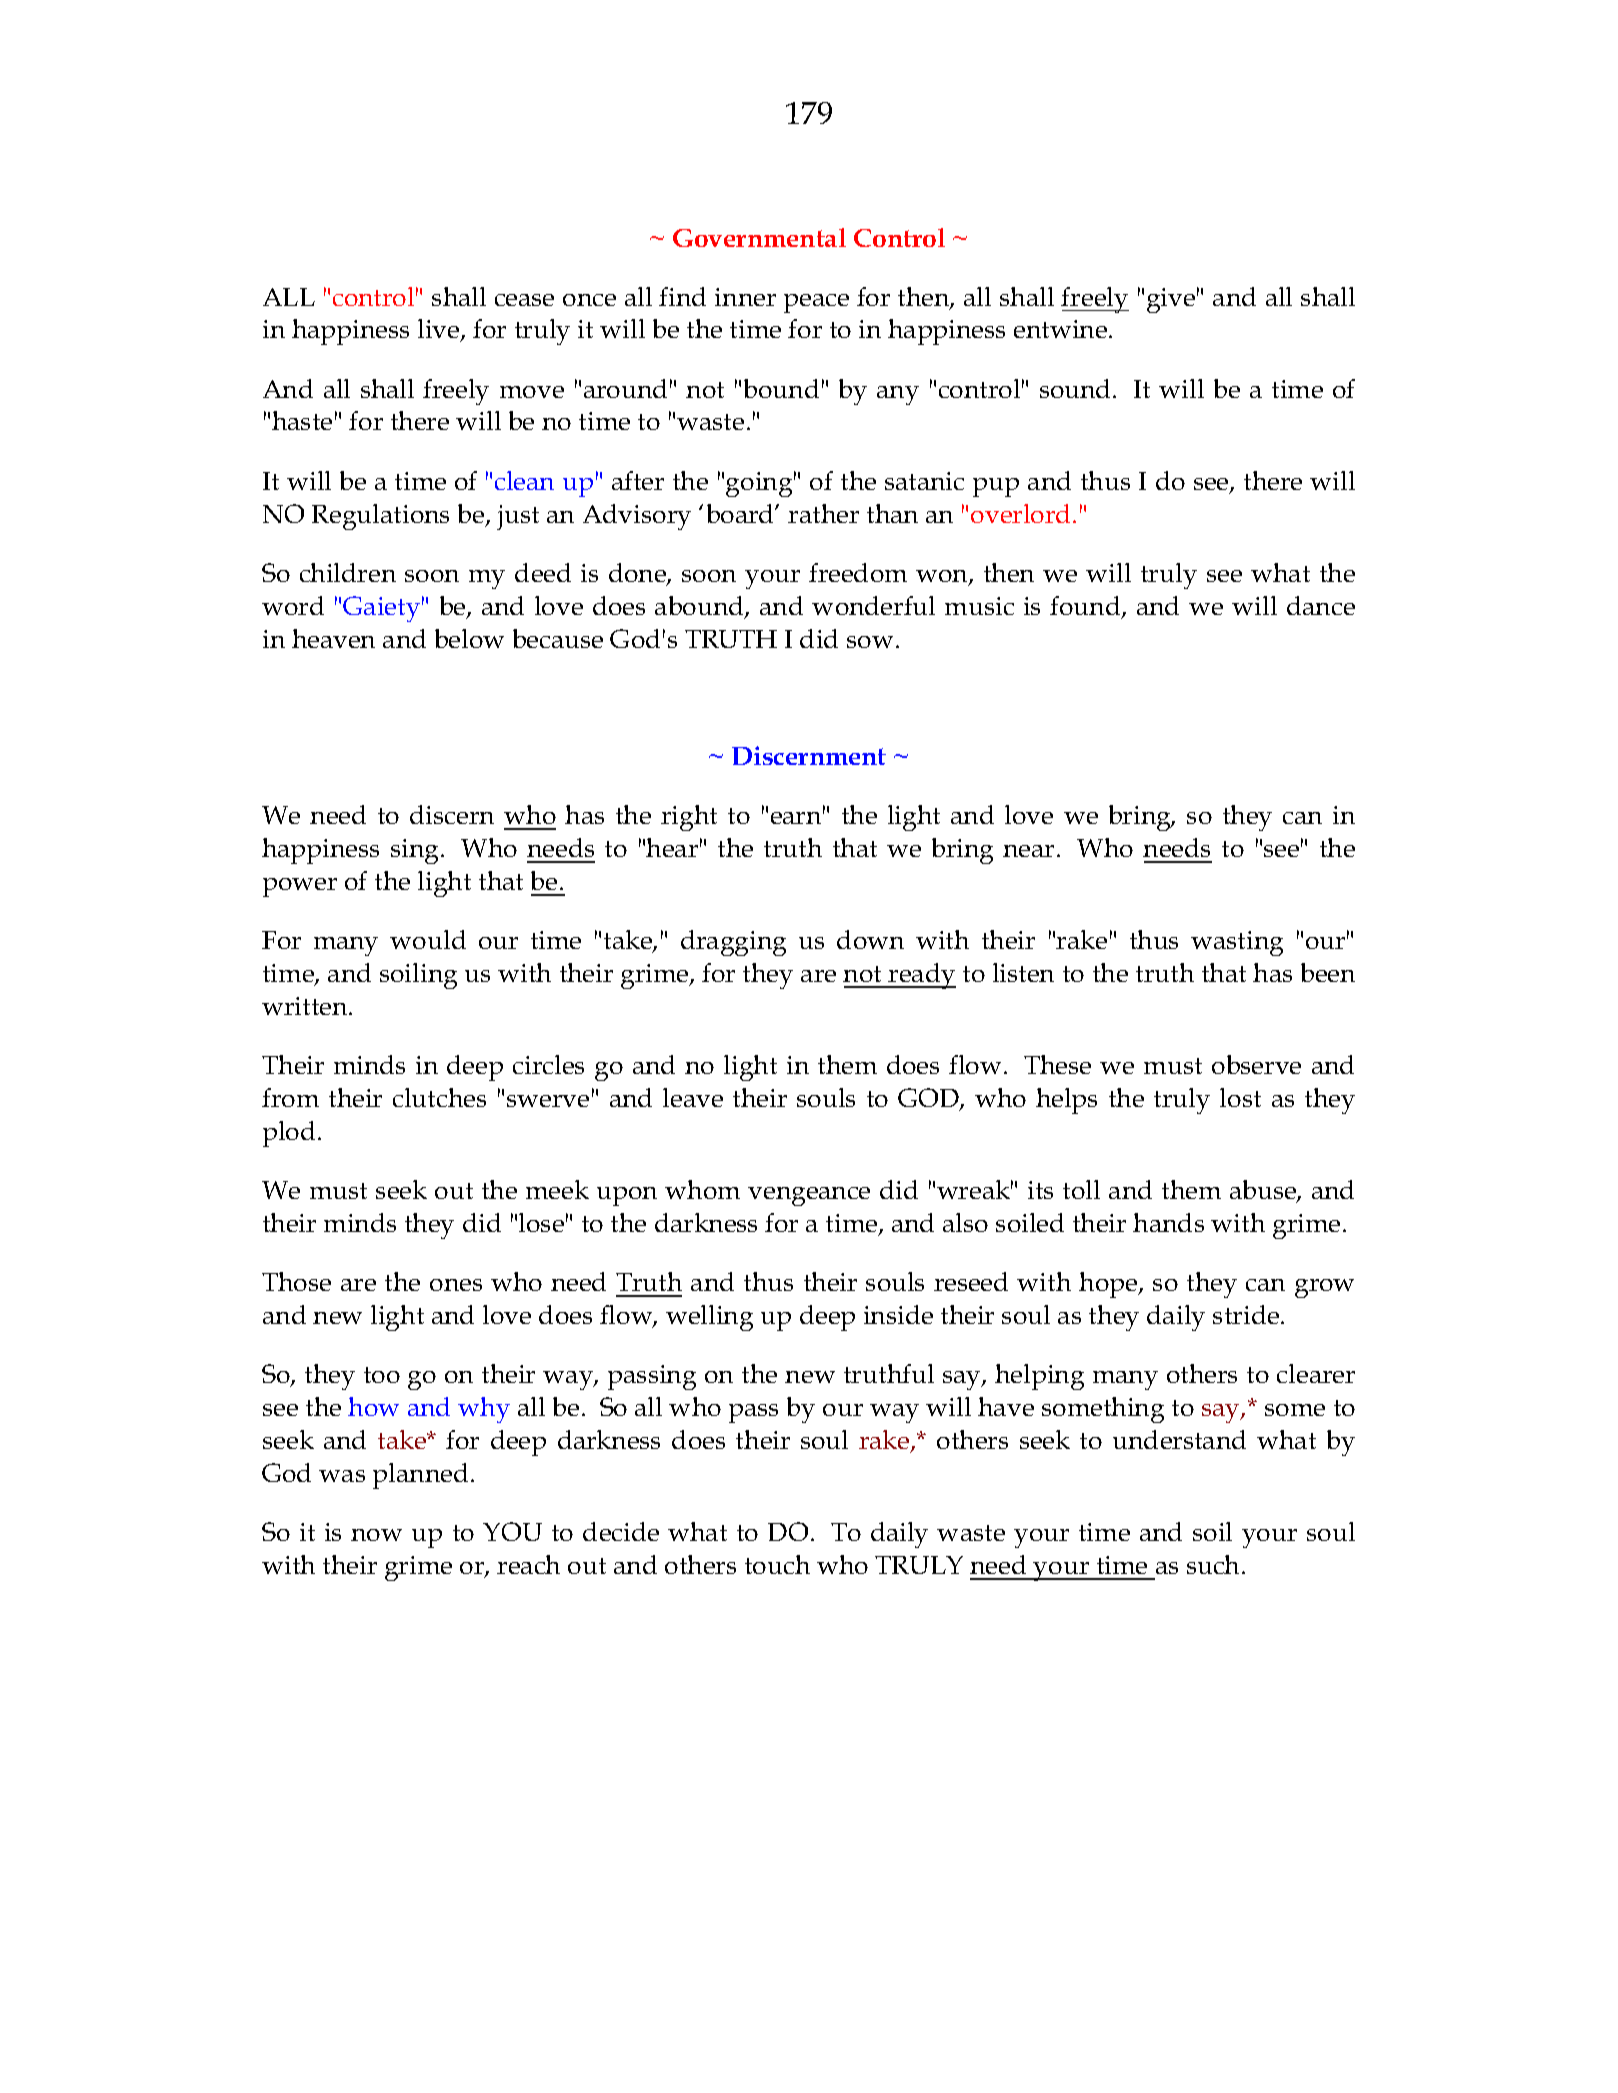 This screenshot has height=2093, width=1618. I want to click on stride, so click(1247, 1314).
